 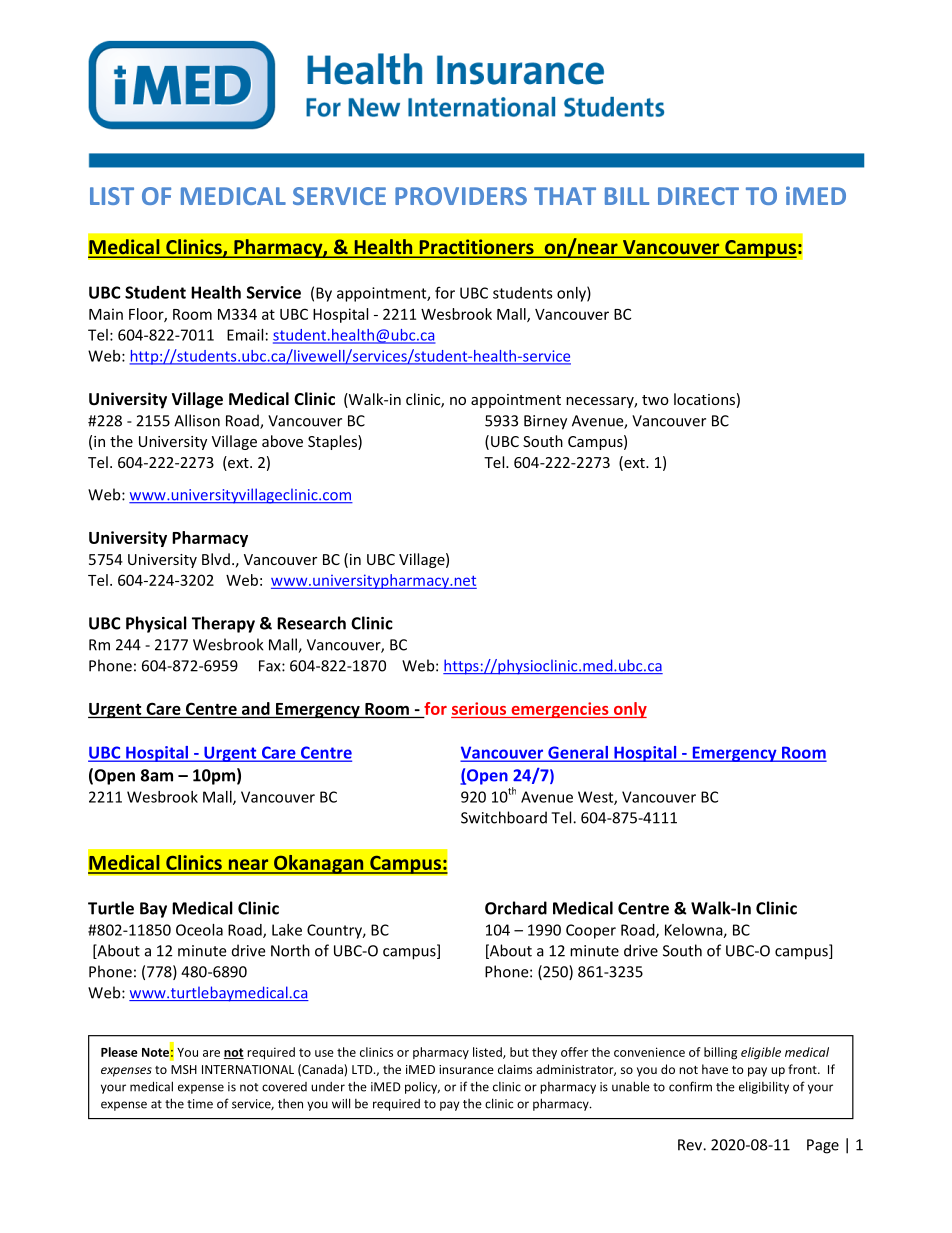 I want to click on Lake, so click(x=287, y=930).
